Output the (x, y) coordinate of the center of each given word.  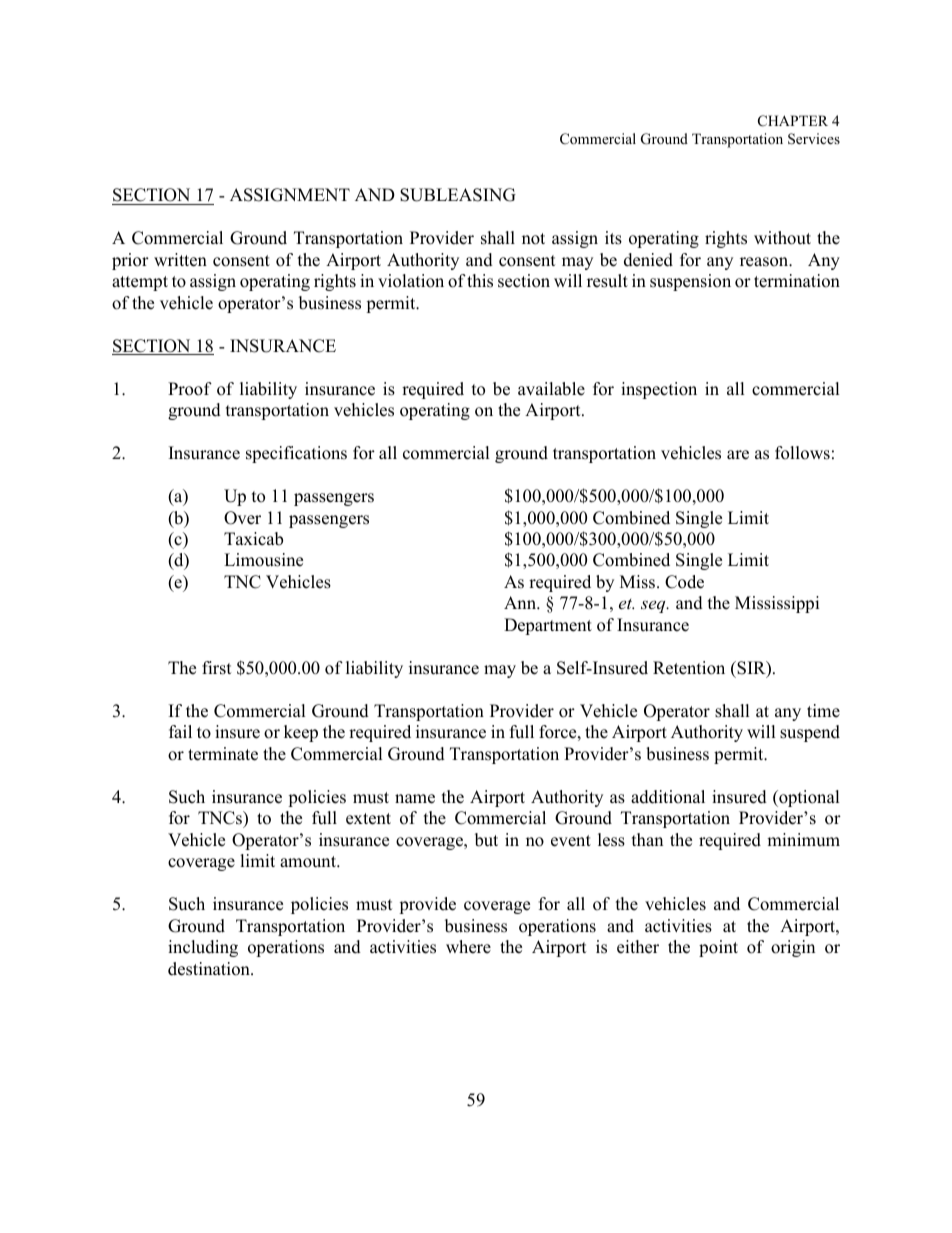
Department (548, 626)
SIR (751, 669)
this (480, 281)
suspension (690, 282)
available (551, 389)
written (180, 260)
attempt (140, 283)
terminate (223, 754)
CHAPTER (793, 121)
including (203, 948)
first (217, 668)
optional (808, 798)
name (415, 799)
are (738, 455)
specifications (296, 454)
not (533, 239)
